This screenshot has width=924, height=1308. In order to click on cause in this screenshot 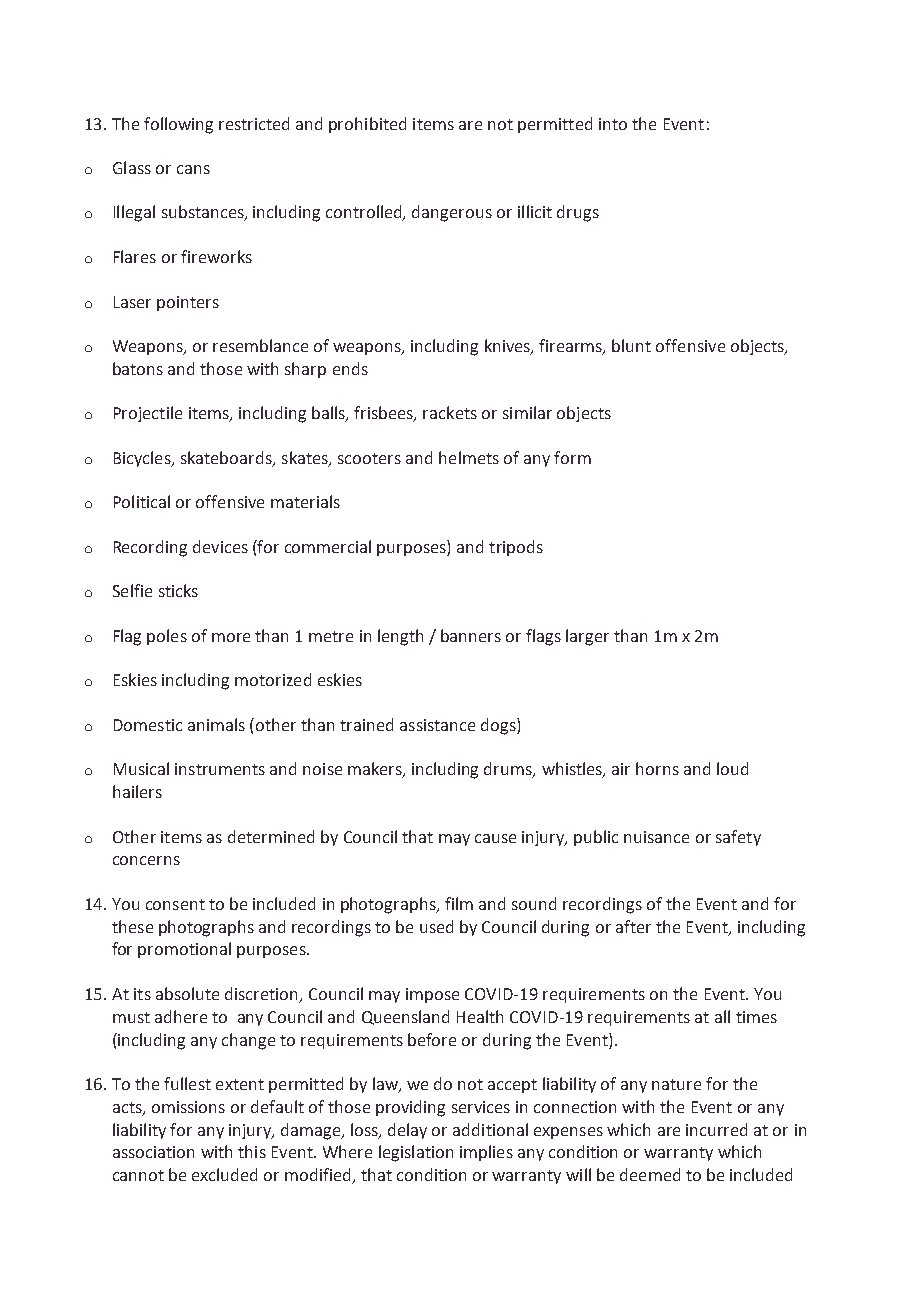, I will do `click(495, 838)`.
